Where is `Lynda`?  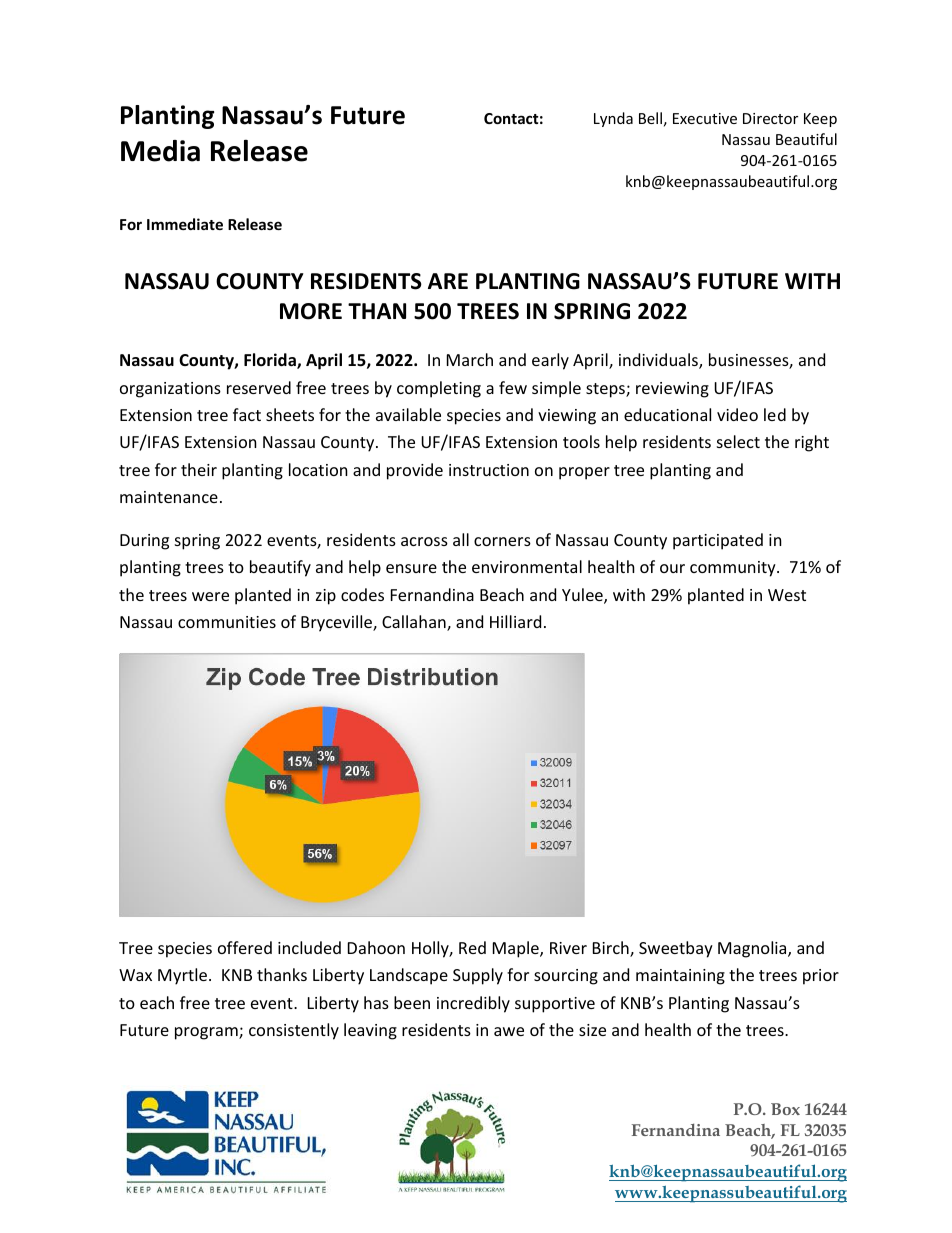
Lynda is located at coordinates (613, 119).
